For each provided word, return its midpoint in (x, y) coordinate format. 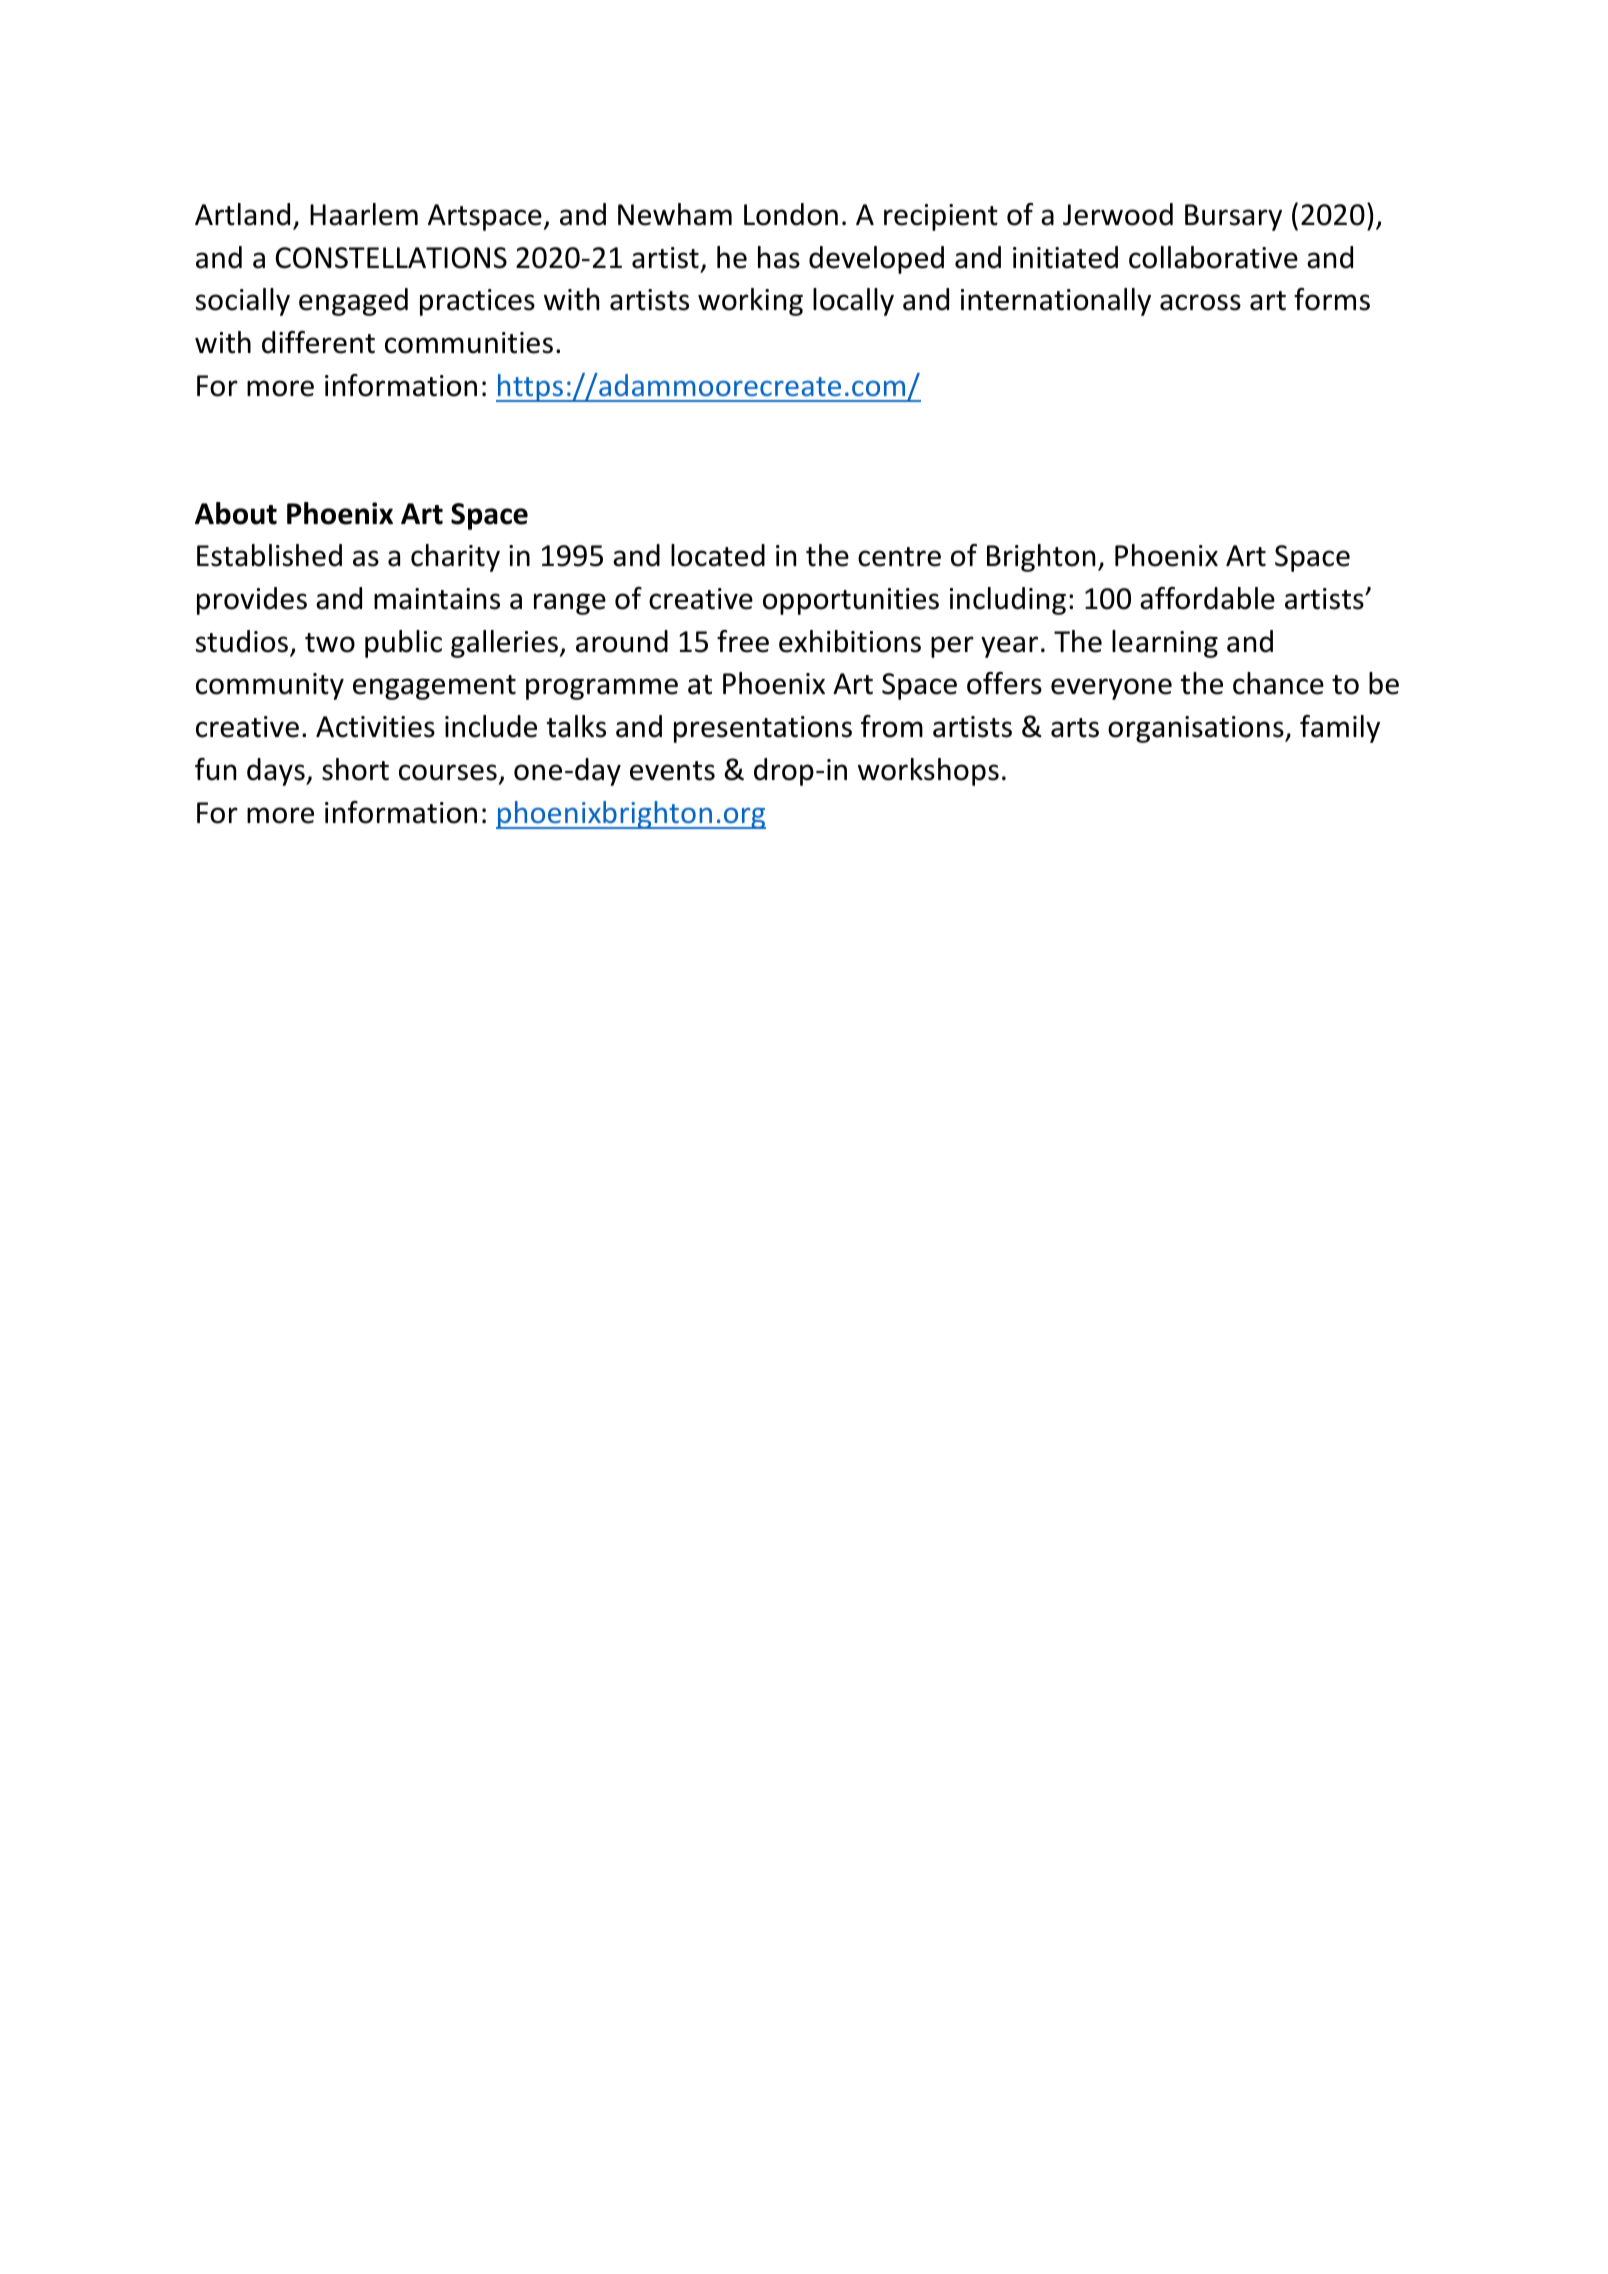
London (791, 214)
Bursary (1233, 217)
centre (899, 557)
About (236, 513)
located (718, 555)
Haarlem (364, 214)
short (355, 769)
